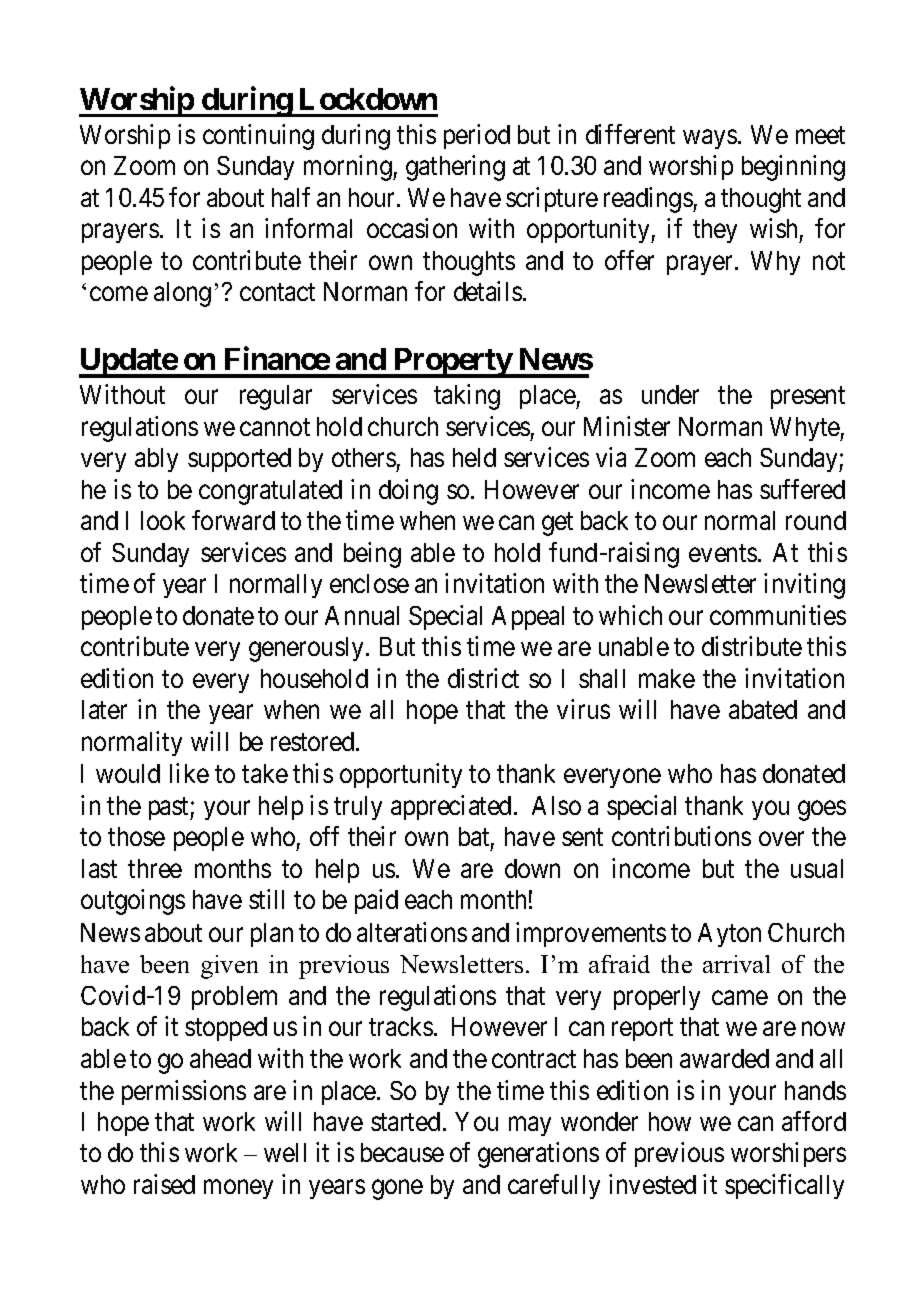 This document has height=1311, width=924. Describe the element at coordinates (164, 1184) in the document. I see `raised` at that location.
